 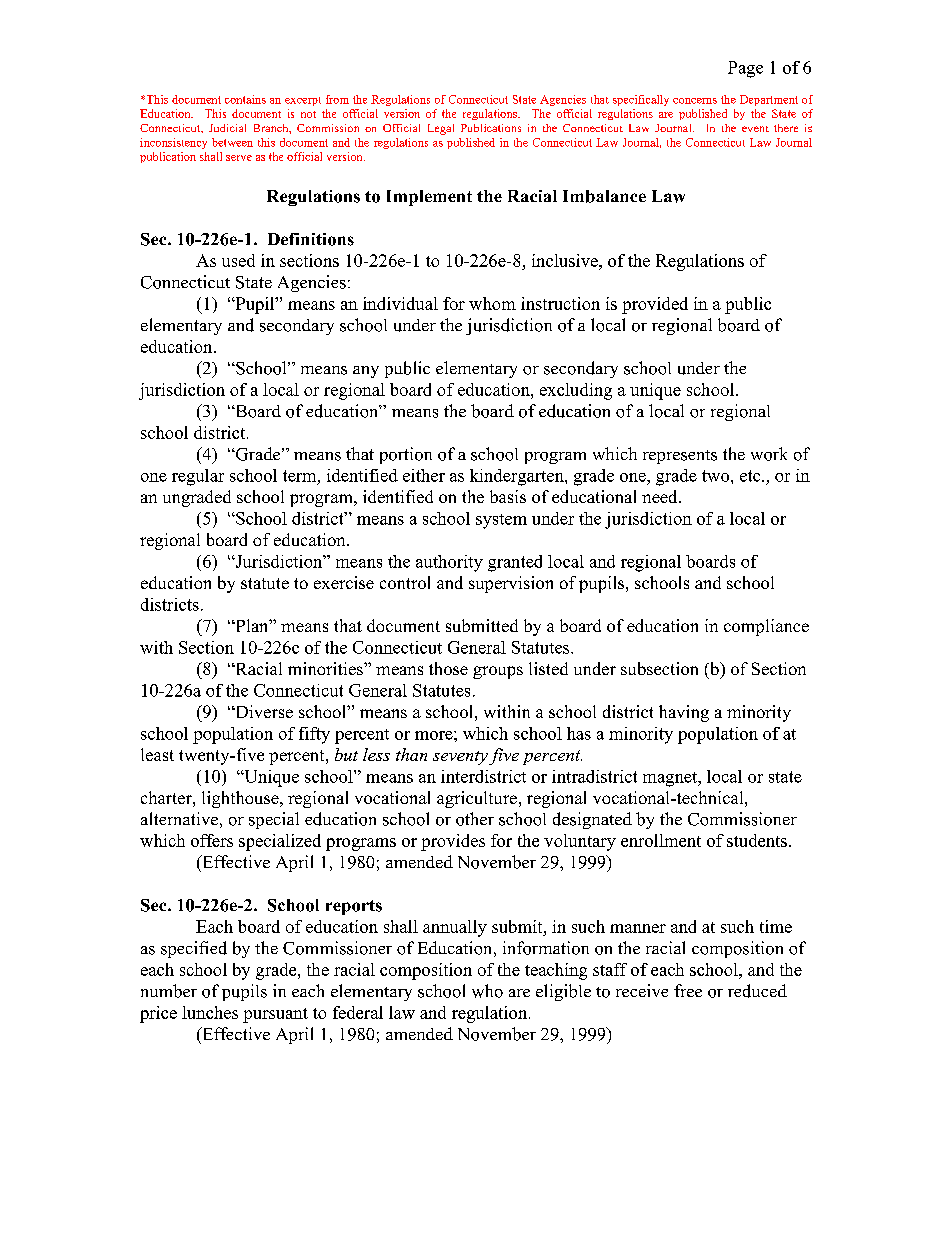 What do you see at coordinates (198, 477) in the document?
I see `regular` at bounding box center [198, 477].
